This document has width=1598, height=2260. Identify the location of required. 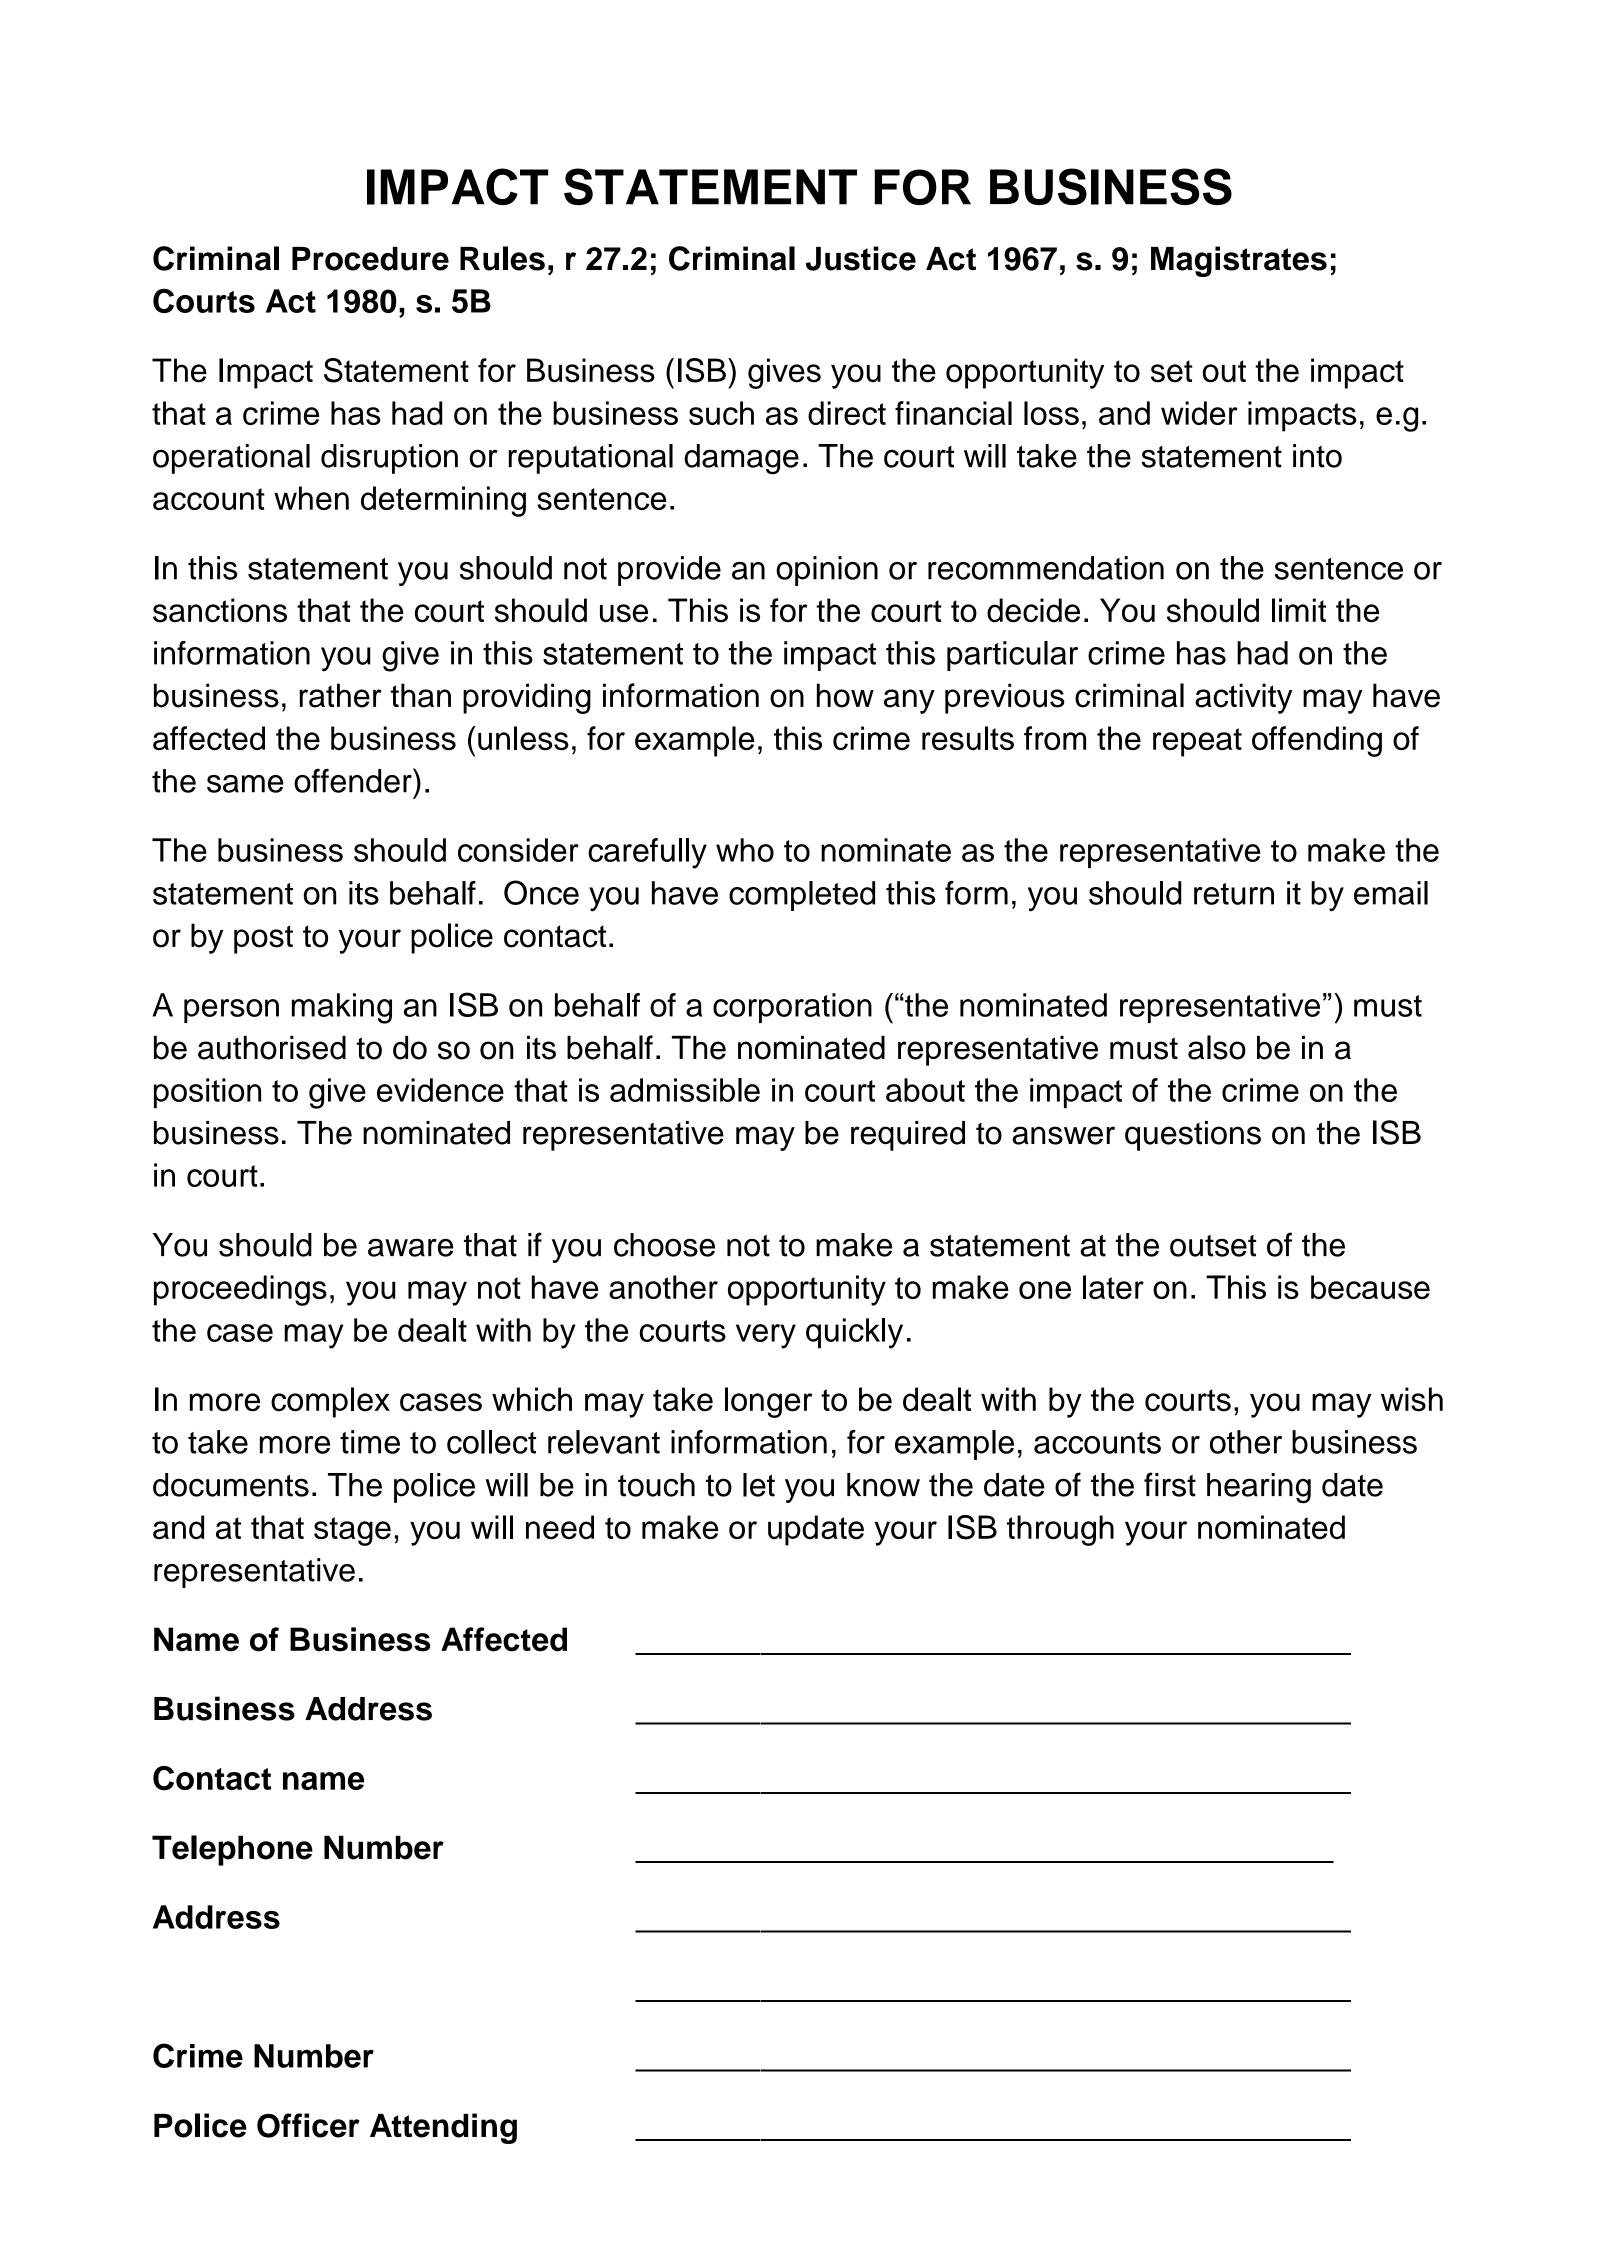
(908, 1136).
